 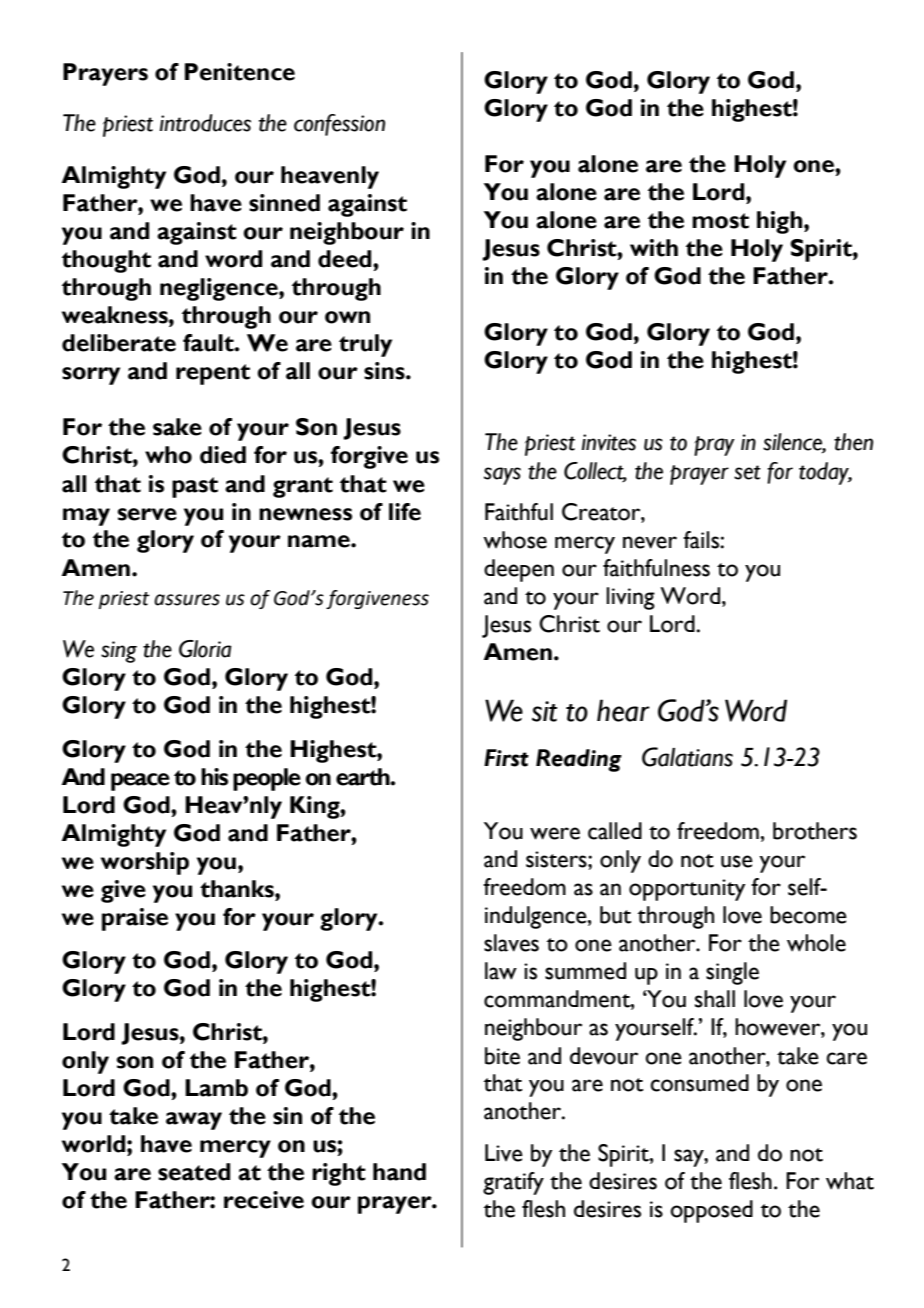 I want to click on Gloria, so click(x=205, y=649).
